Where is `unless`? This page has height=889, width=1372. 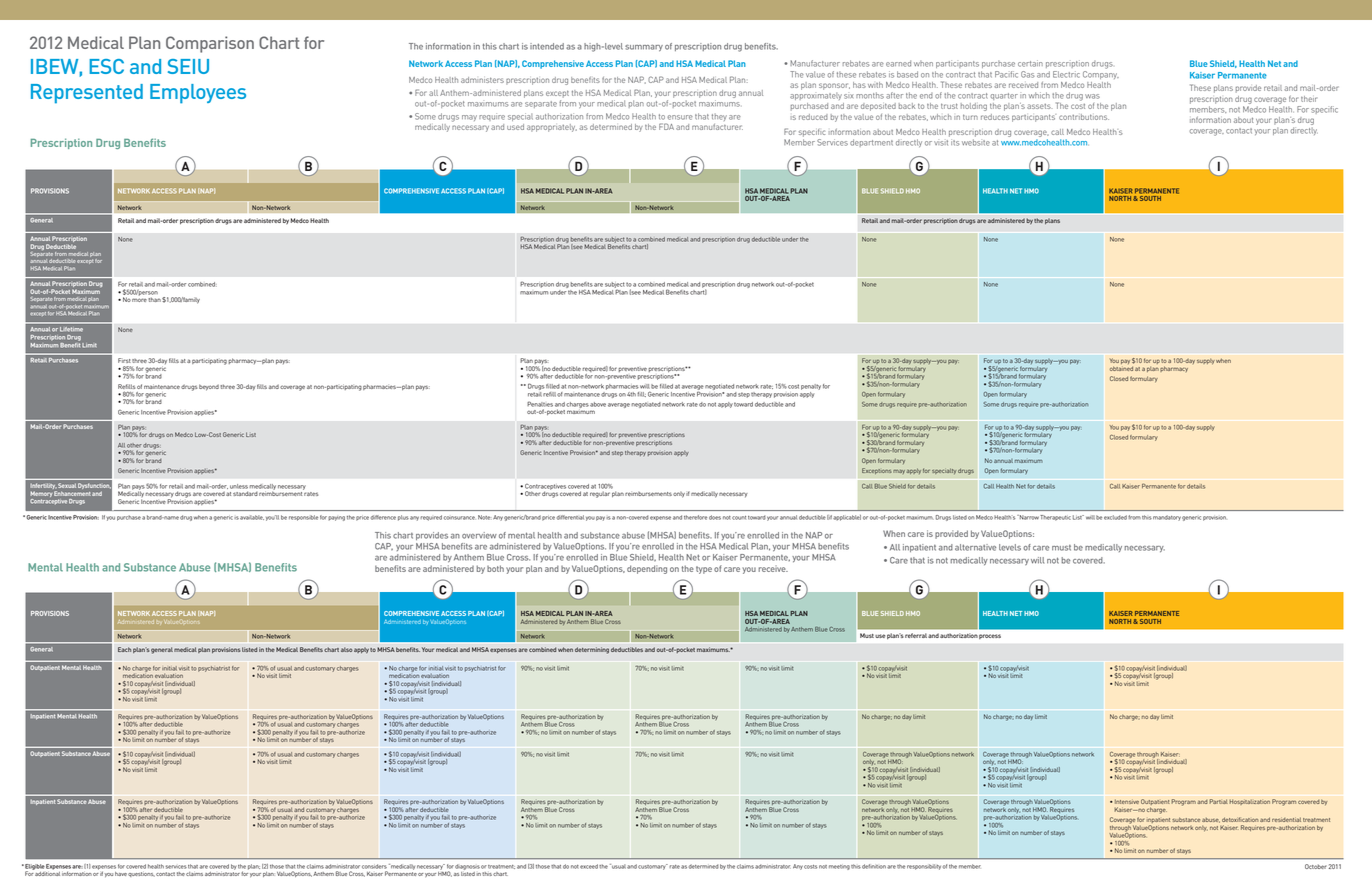
unless is located at coordinates (239, 486).
